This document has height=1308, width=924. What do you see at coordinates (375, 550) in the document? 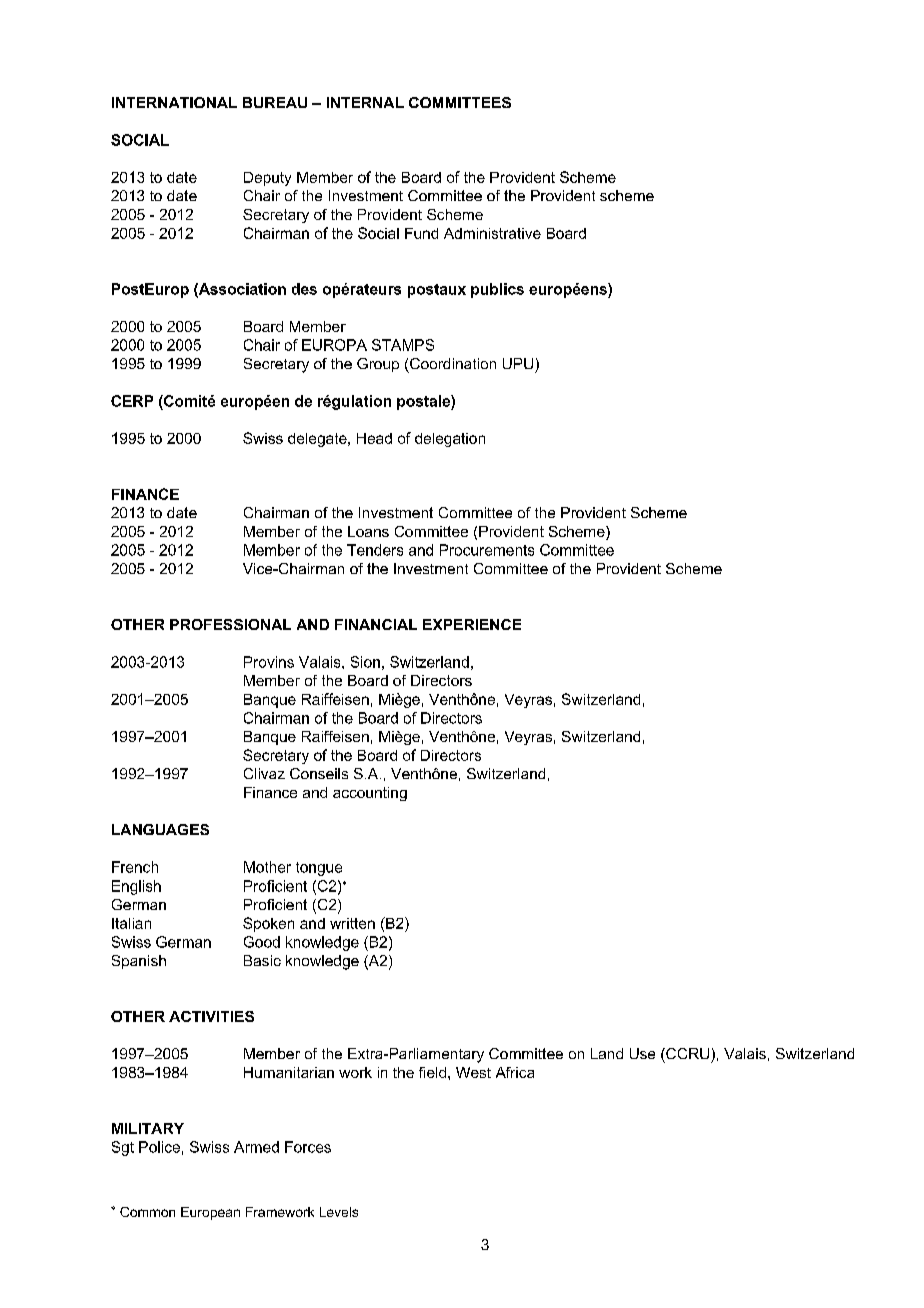
I see `Tenders` at bounding box center [375, 550].
